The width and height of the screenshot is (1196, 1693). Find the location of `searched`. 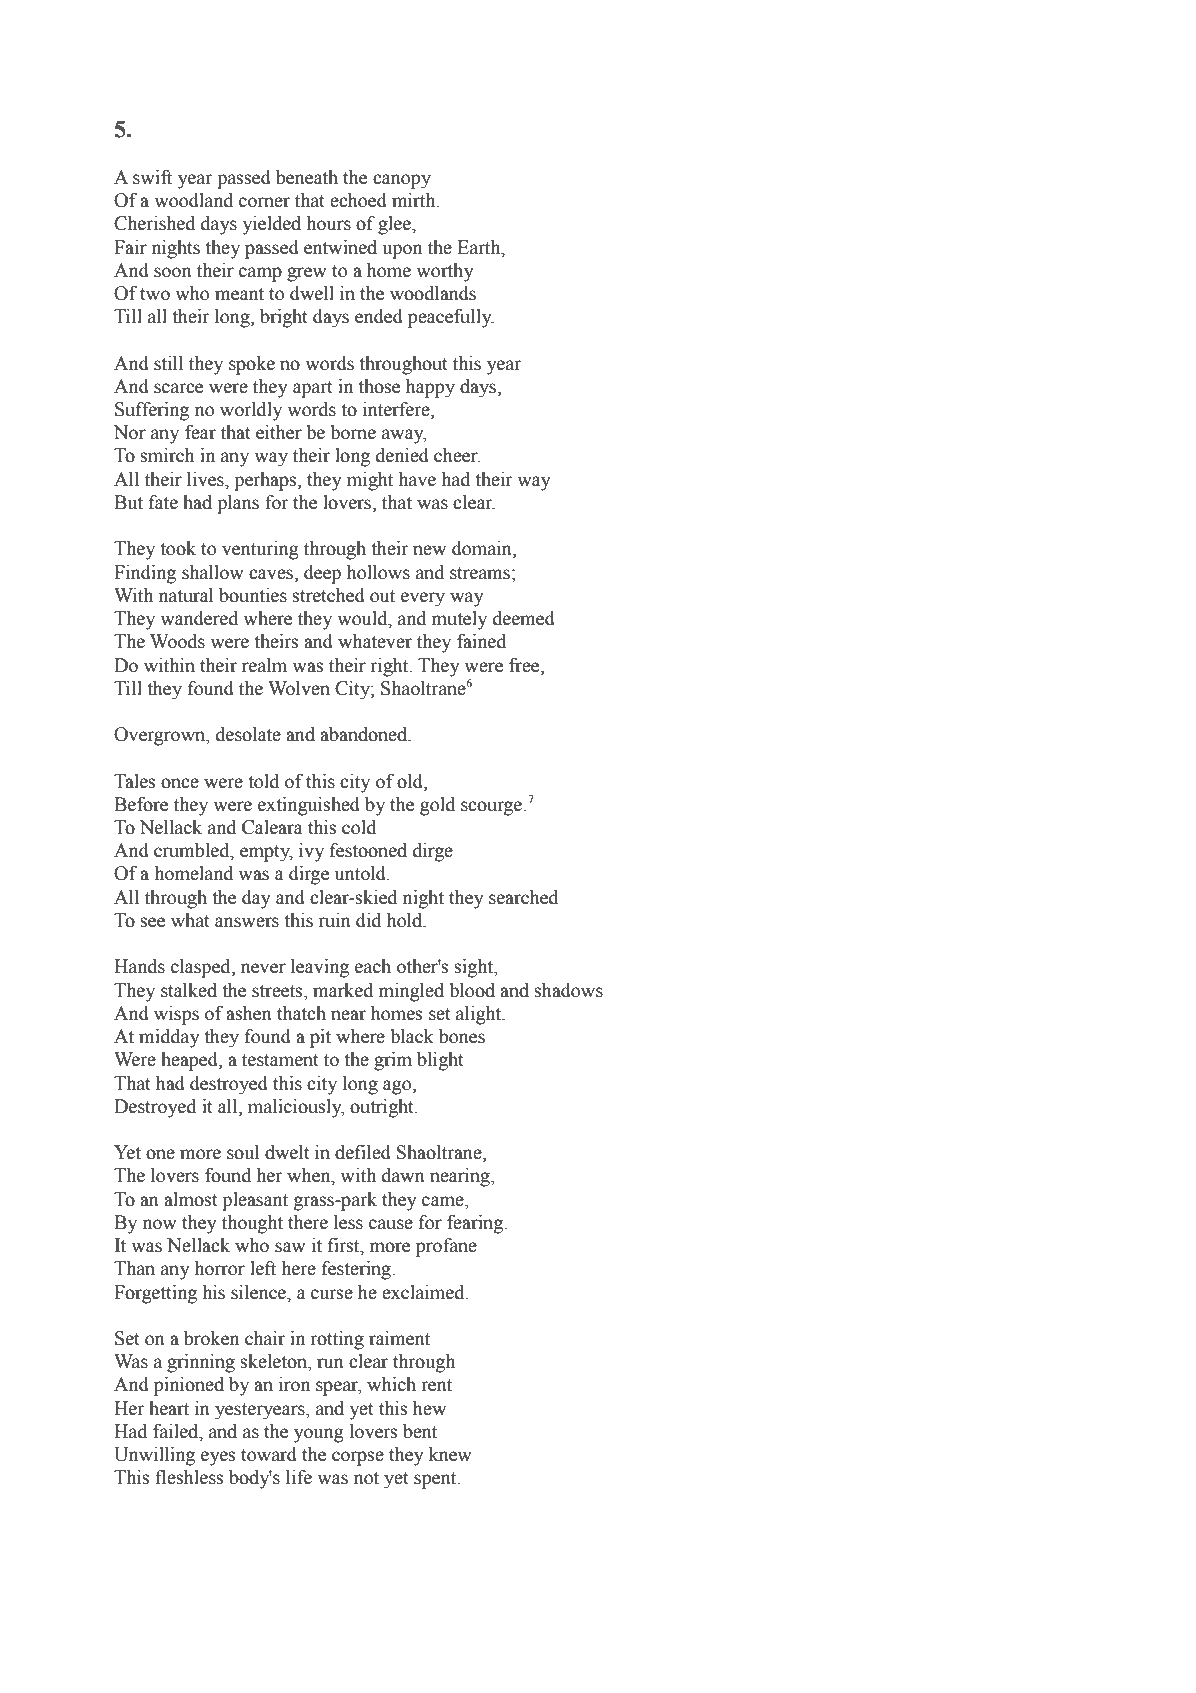

searched is located at coordinates (523, 897).
